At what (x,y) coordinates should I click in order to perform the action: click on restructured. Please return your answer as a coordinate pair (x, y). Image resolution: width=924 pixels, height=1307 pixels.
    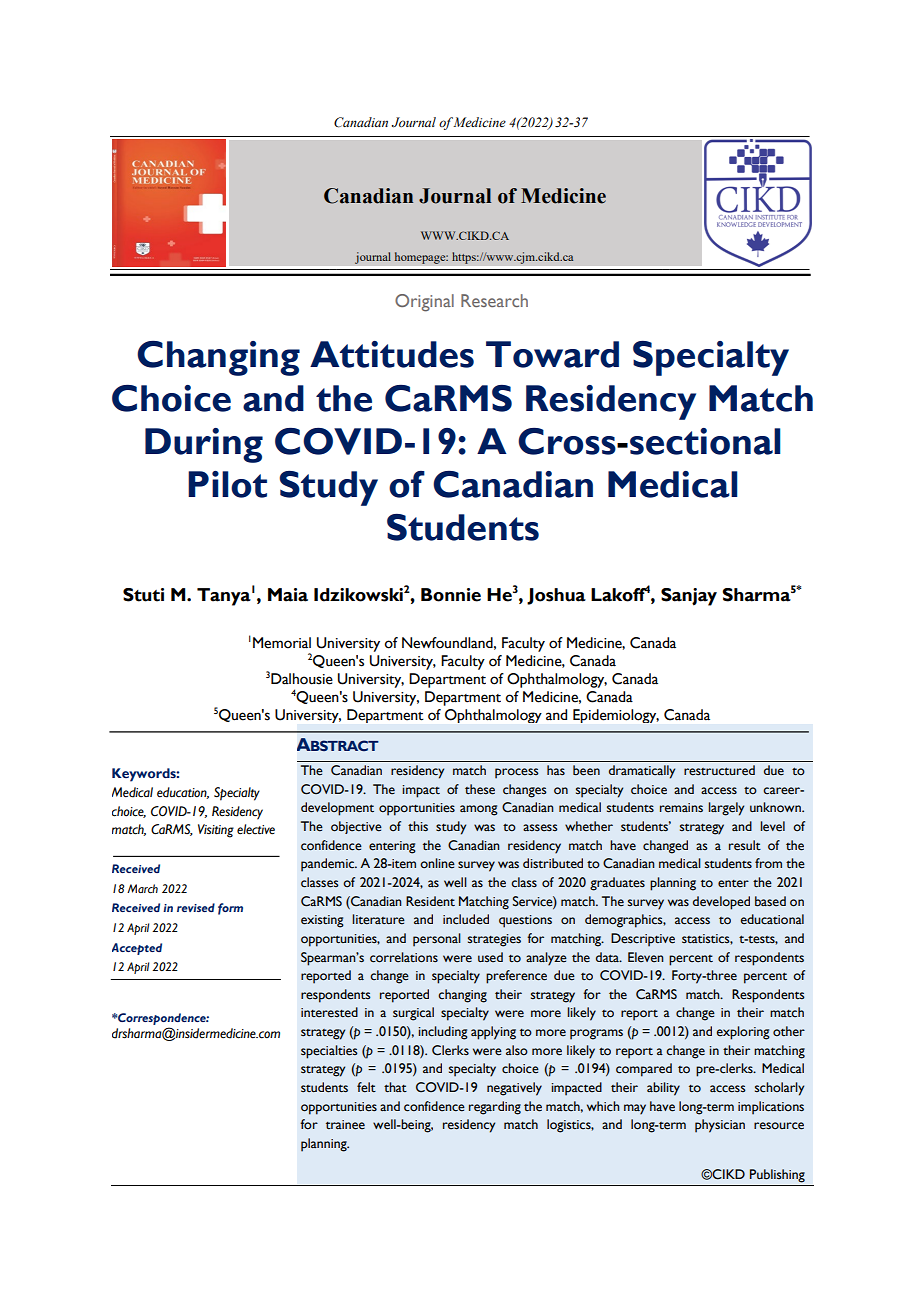
    Looking at the image, I should click on (719, 770).
